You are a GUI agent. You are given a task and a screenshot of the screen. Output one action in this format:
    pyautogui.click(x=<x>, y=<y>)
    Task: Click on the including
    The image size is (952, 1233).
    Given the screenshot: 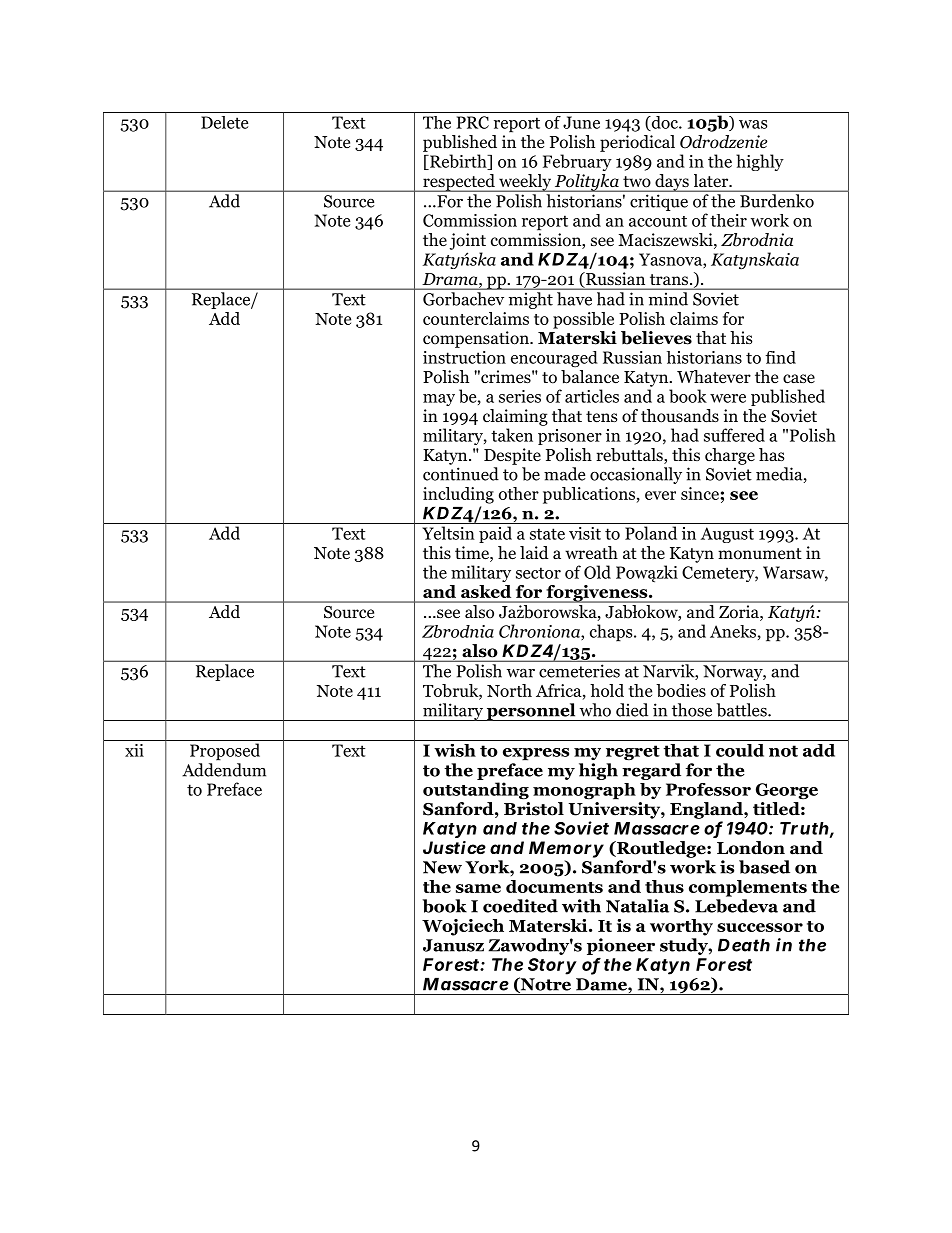 What is the action you would take?
    pyautogui.click(x=458, y=495)
